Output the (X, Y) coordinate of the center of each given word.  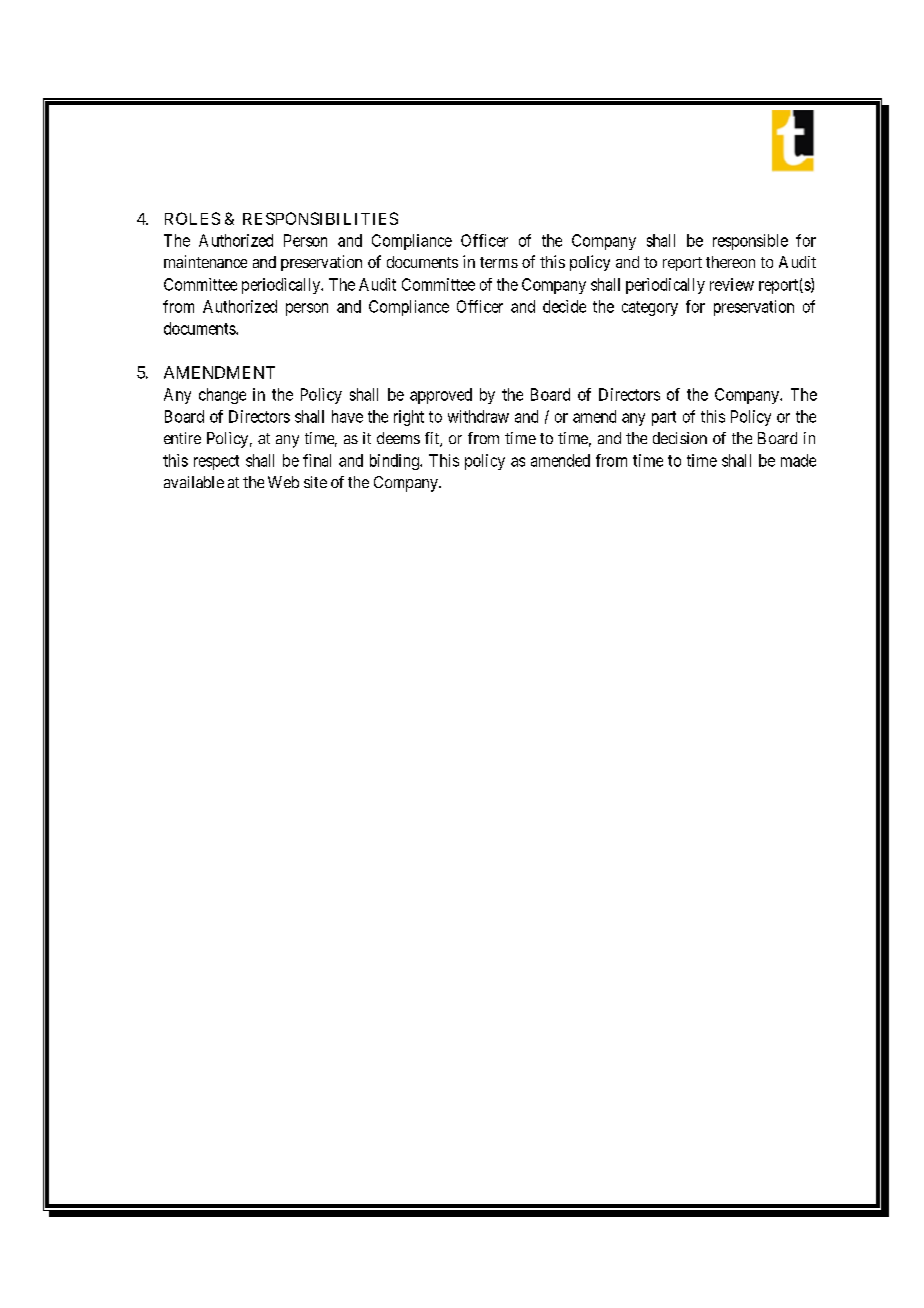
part (664, 418)
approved (441, 396)
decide (564, 306)
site (315, 482)
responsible (750, 242)
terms (499, 262)
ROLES (192, 218)
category (650, 308)
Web (283, 482)
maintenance (205, 261)
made (798, 460)
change (222, 396)
